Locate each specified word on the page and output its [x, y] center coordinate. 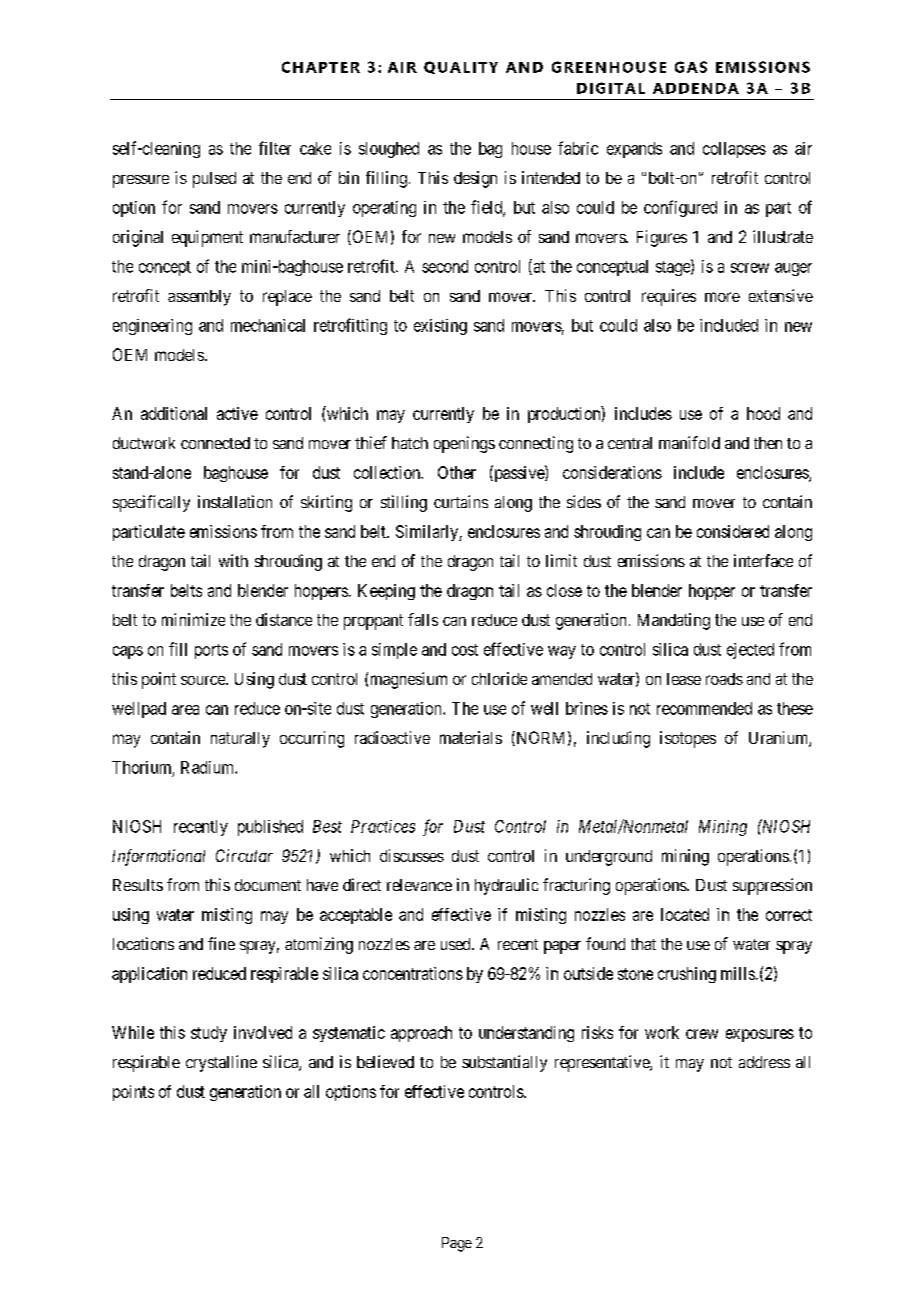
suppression [772, 886]
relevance [419, 885]
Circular [244, 855]
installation [235, 501]
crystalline [221, 1063]
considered [733, 531]
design [475, 179]
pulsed [214, 180]
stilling [404, 503]
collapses [734, 150]
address [764, 1062]
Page [457, 1244]
